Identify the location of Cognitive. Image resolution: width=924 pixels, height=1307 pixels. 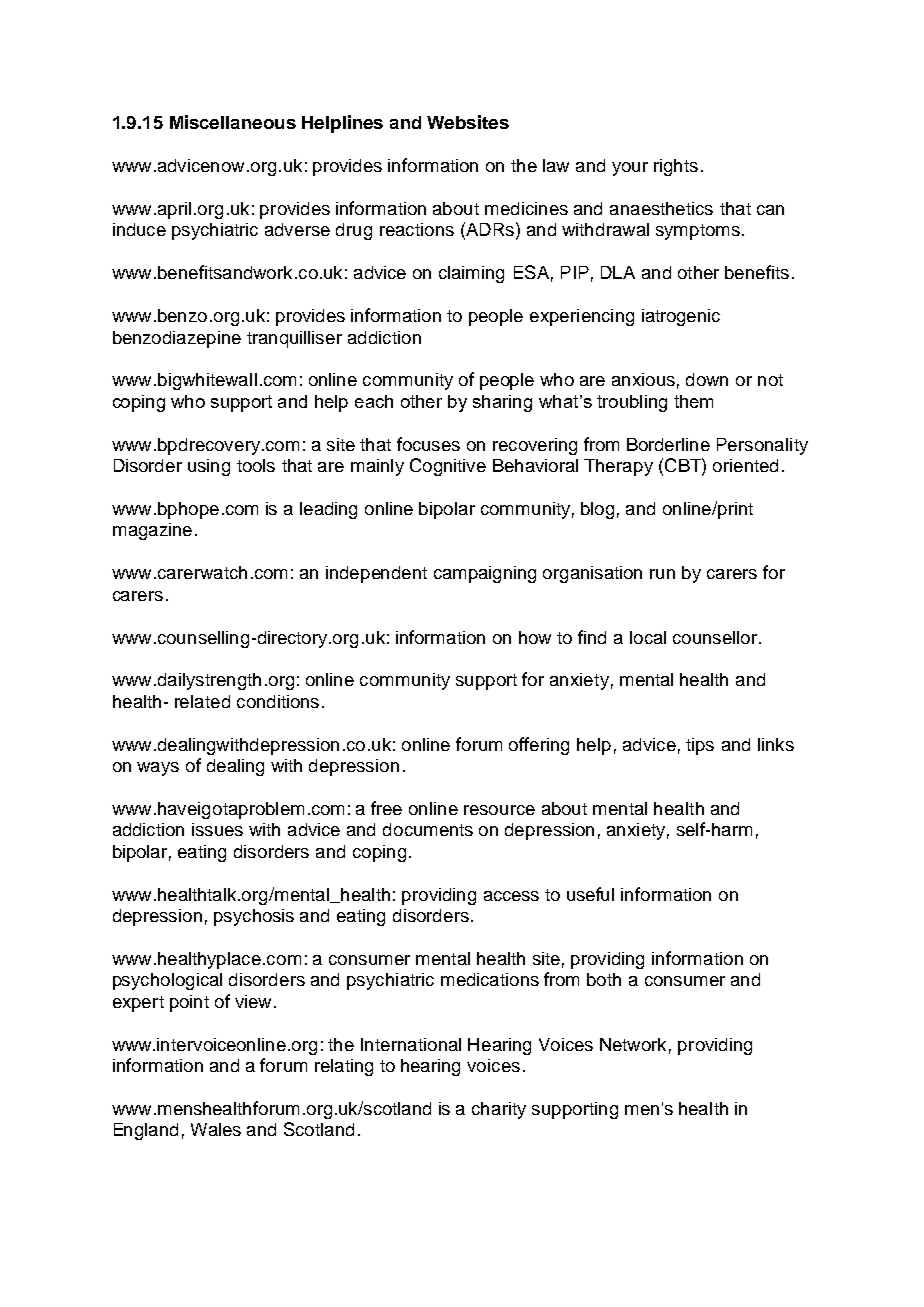
(448, 467).
